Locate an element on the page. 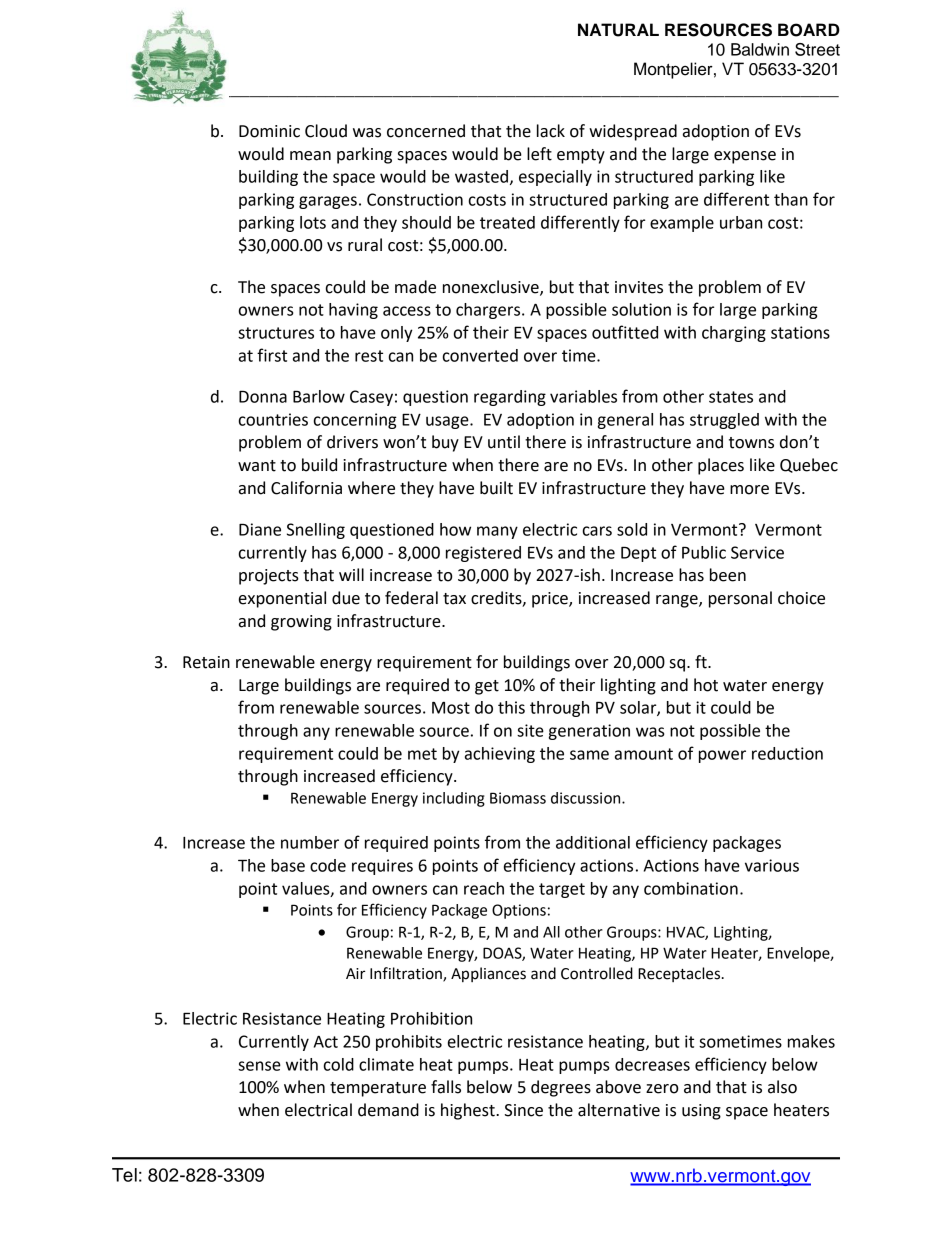 The image size is (952, 1233). concerned is located at coordinates (426, 131).
